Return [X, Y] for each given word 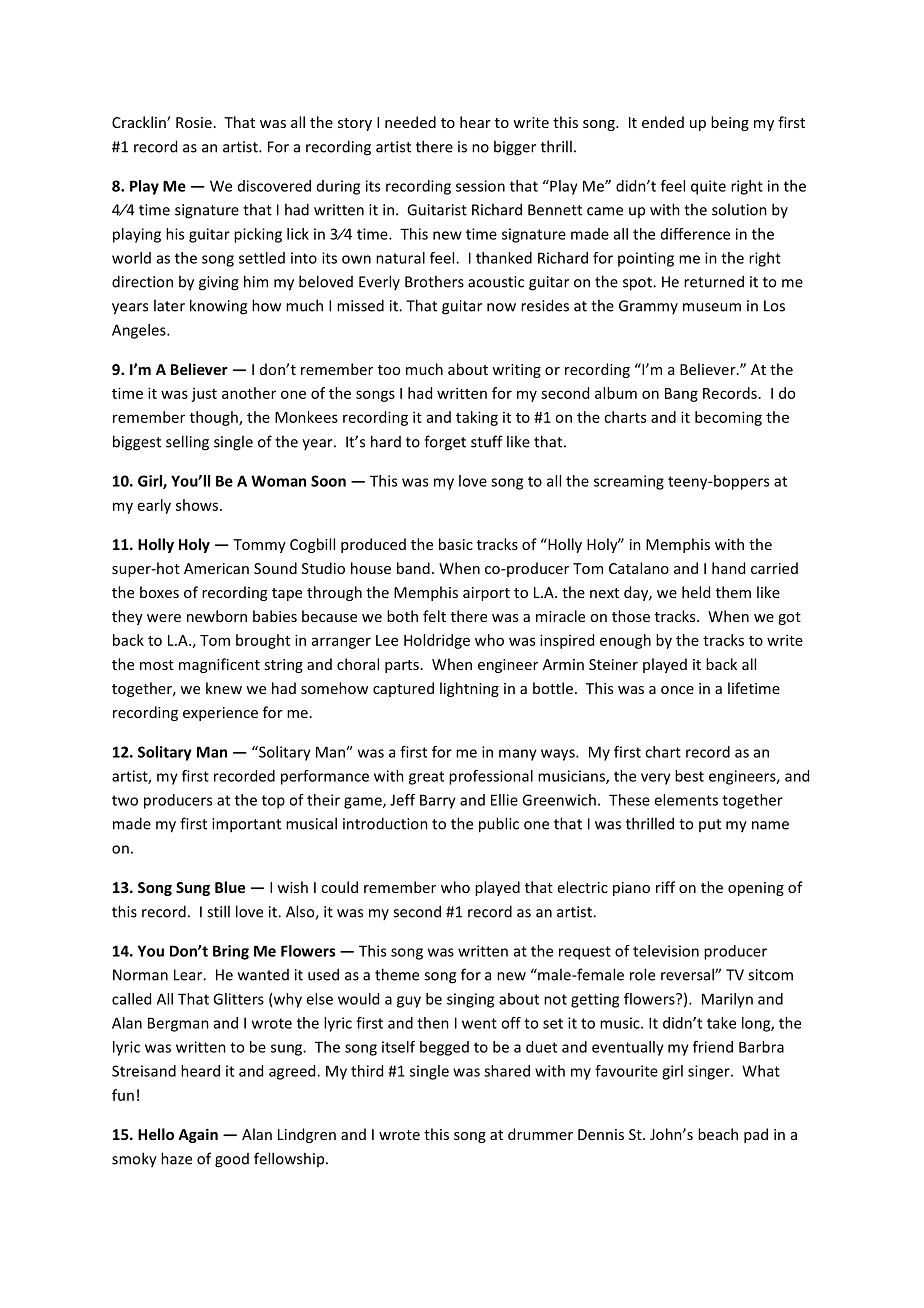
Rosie [194, 122]
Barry [438, 801]
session [480, 186]
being [730, 123]
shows [198, 505]
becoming [728, 418]
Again [198, 1135]
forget [445, 443]
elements [686, 800]
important [246, 825]
